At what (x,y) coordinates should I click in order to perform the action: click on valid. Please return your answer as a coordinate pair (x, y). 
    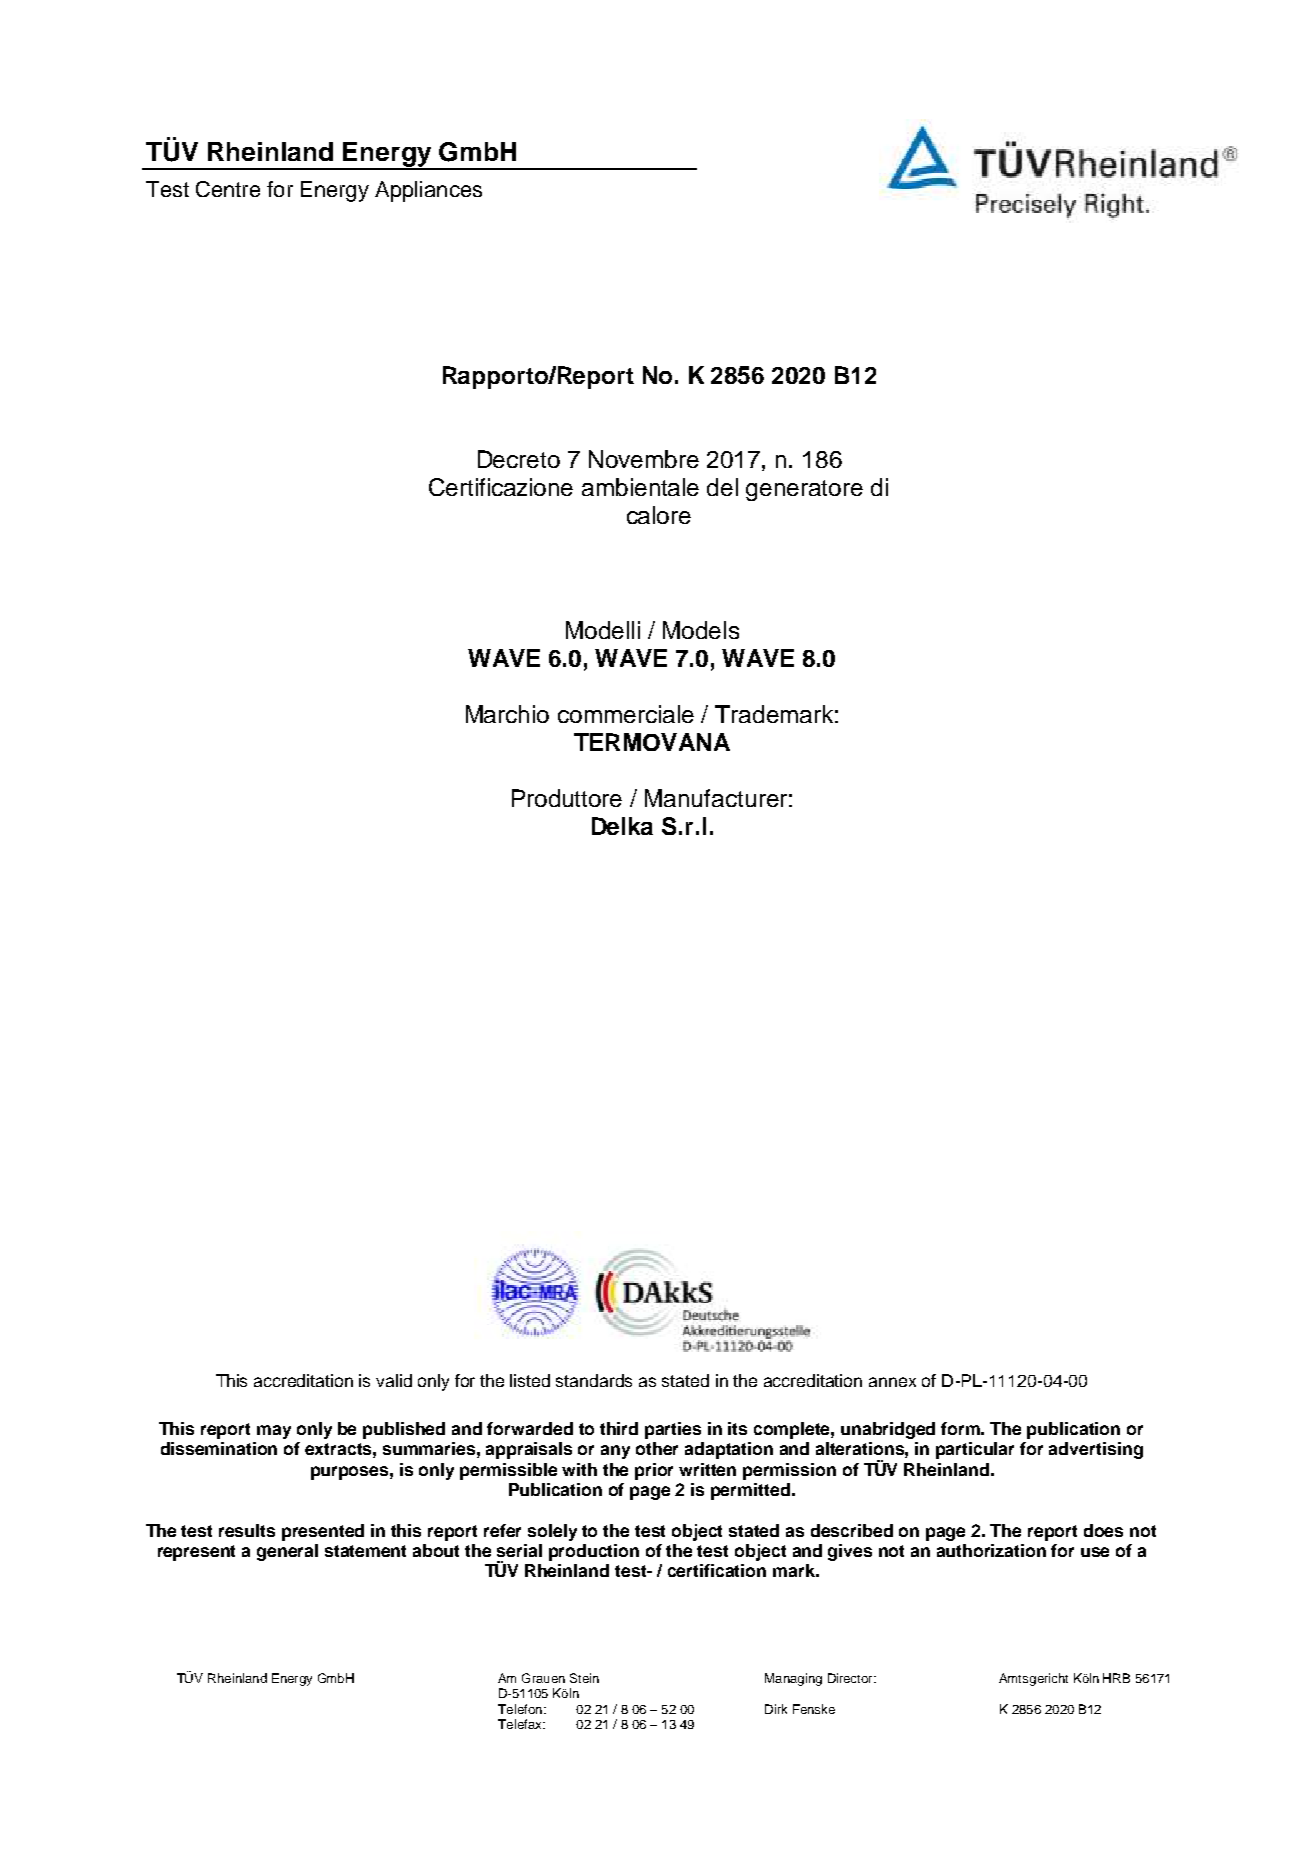
    Looking at the image, I should click on (394, 1380).
